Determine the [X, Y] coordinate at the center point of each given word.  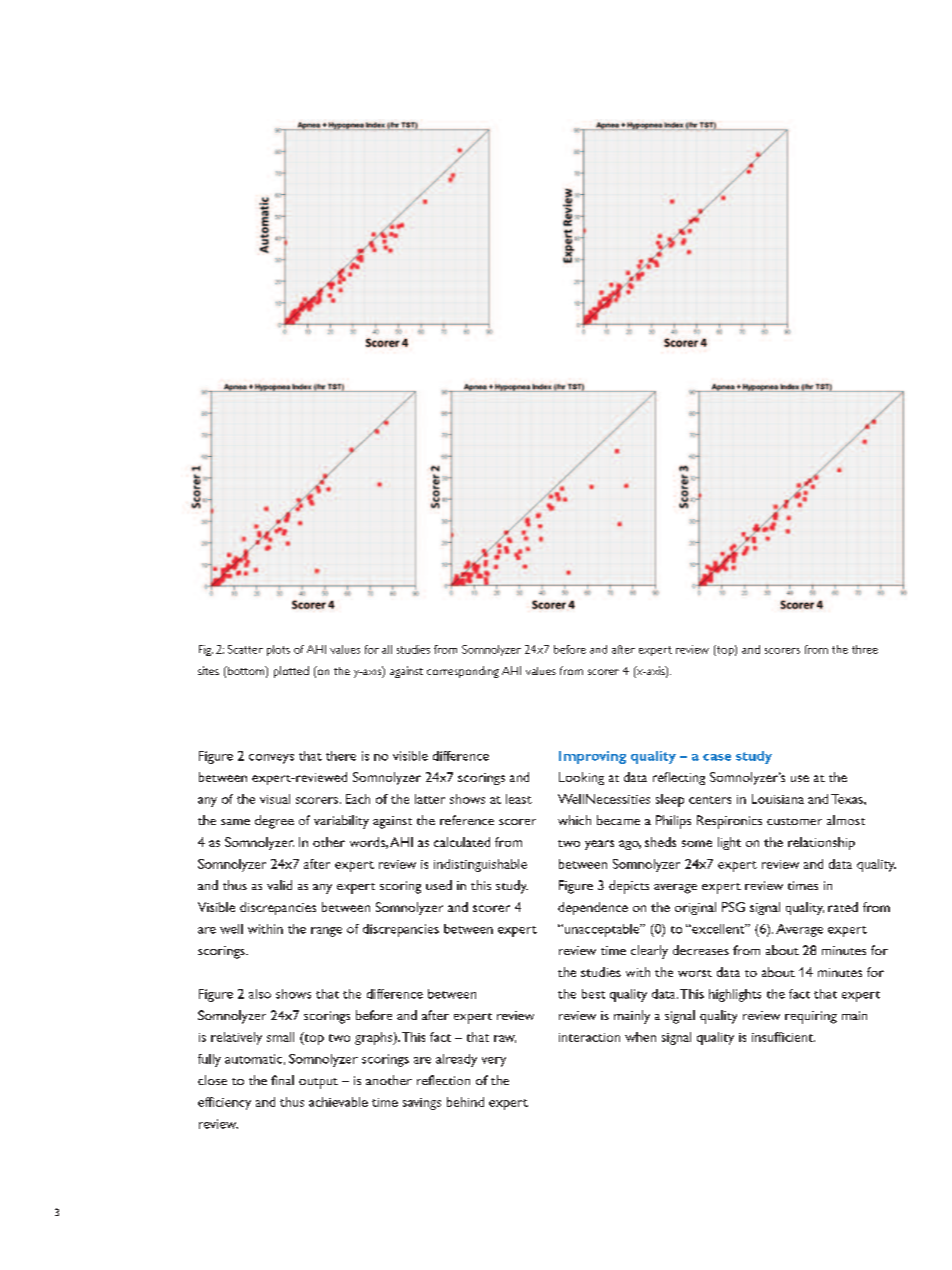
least [519, 799]
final [282, 1080]
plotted [291, 672]
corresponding [463, 672]
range [326, 932]
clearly [649, 952]
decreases [701, 950]
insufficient [783, 1037]
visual [275, 799]
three [865, 649]
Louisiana [778, 799]
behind [465, 1102]
